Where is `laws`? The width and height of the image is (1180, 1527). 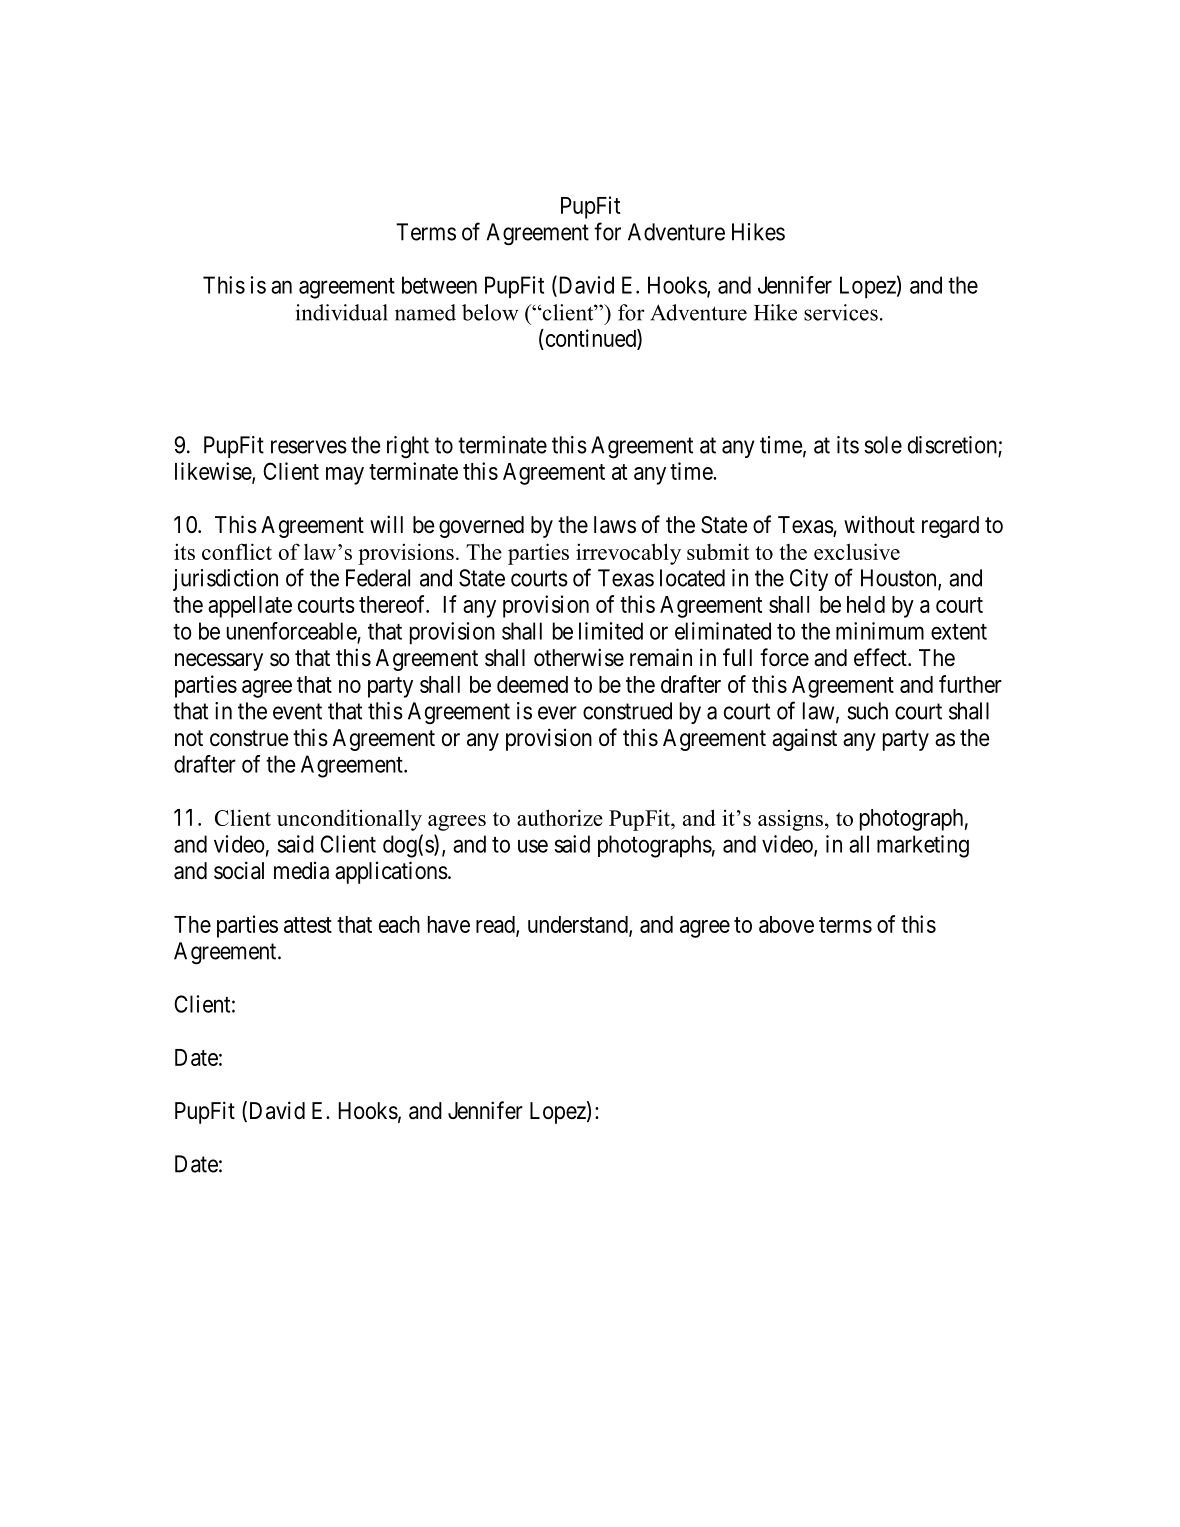 laws is located at coordinates (615, 525).
